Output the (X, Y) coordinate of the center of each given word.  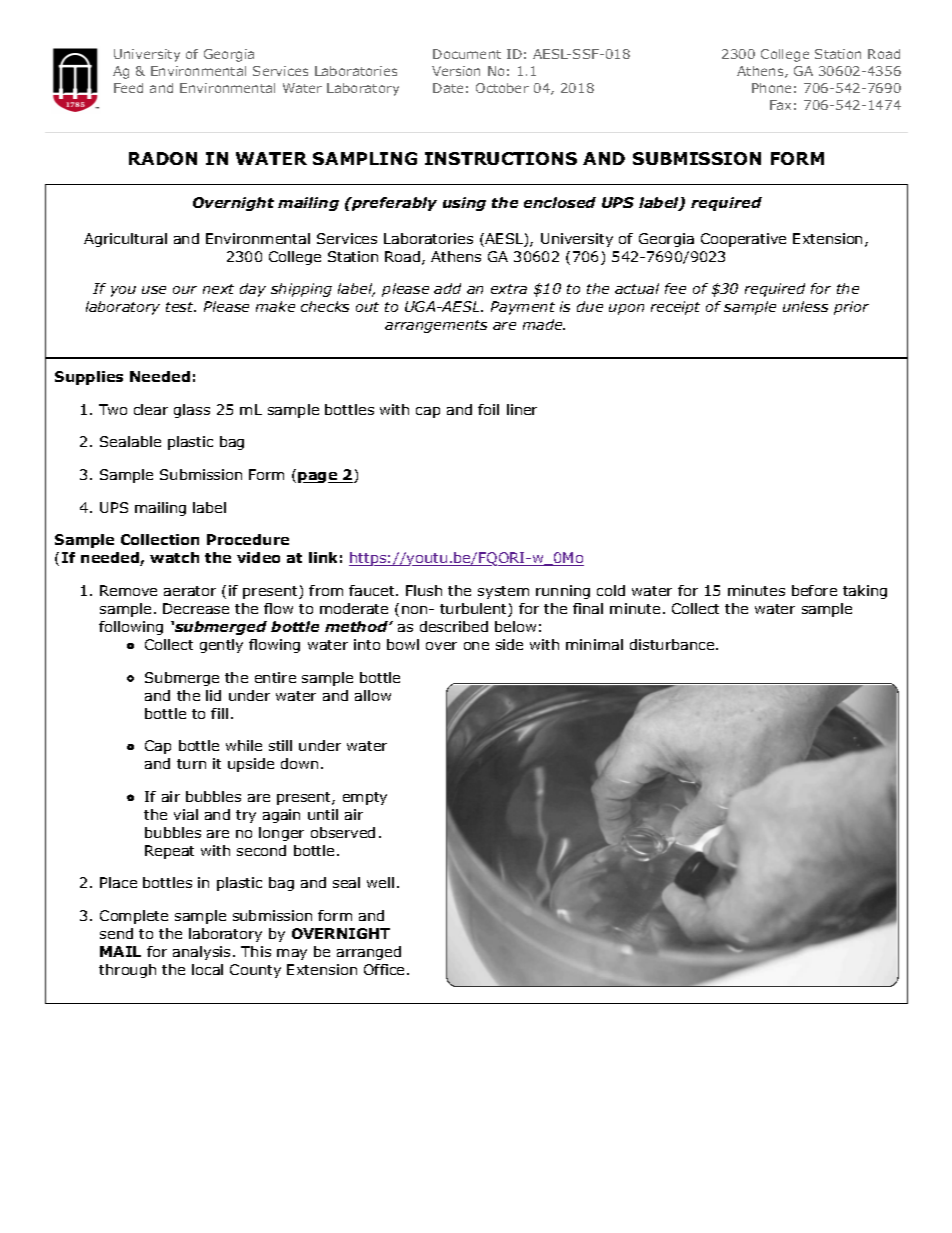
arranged (369, 953)
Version (456, 71)
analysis (201, 953)
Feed (128, 88)
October (502, 88)
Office (384, 969)
